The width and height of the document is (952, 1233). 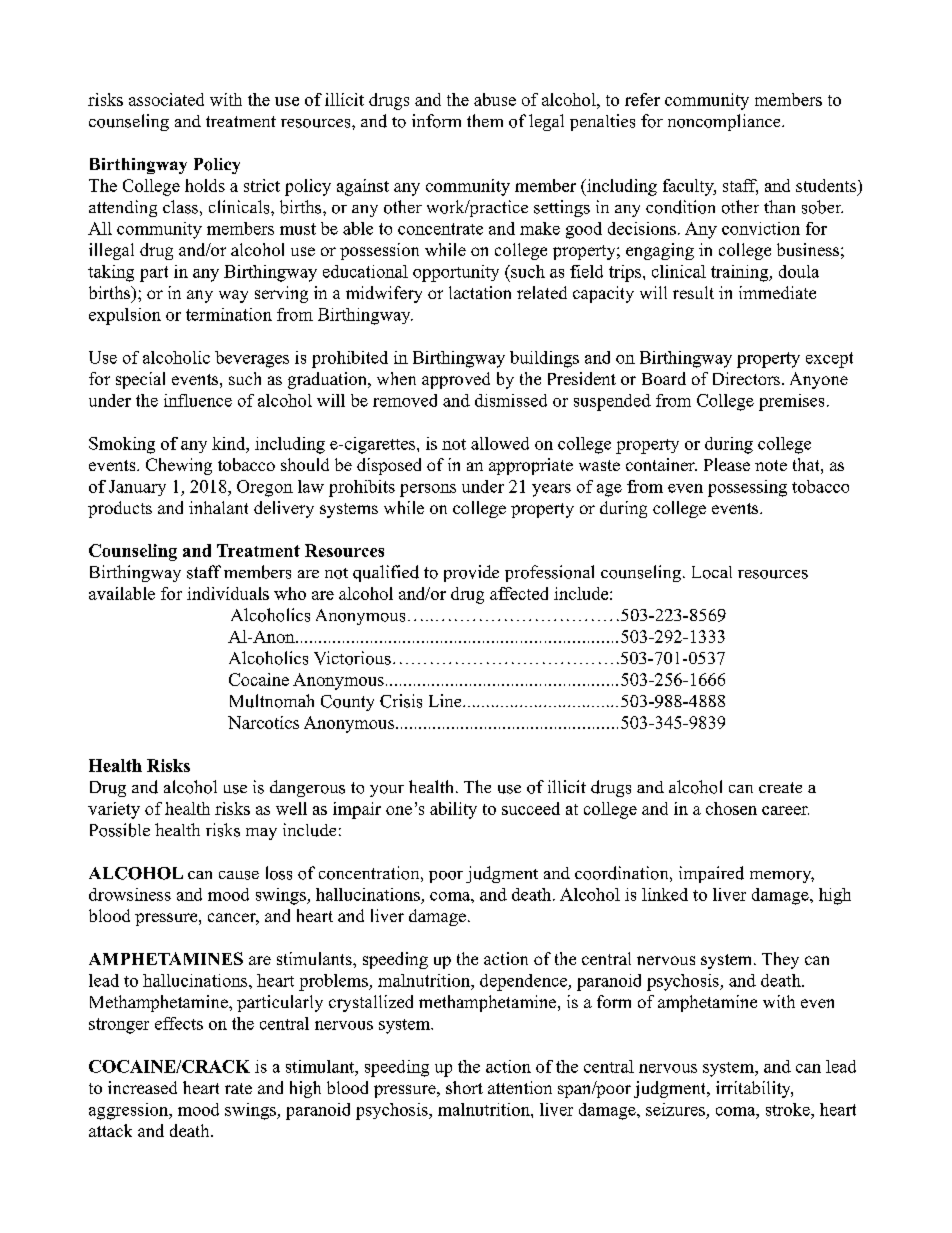 I want to click on memory, so click(x=782, y=877).
